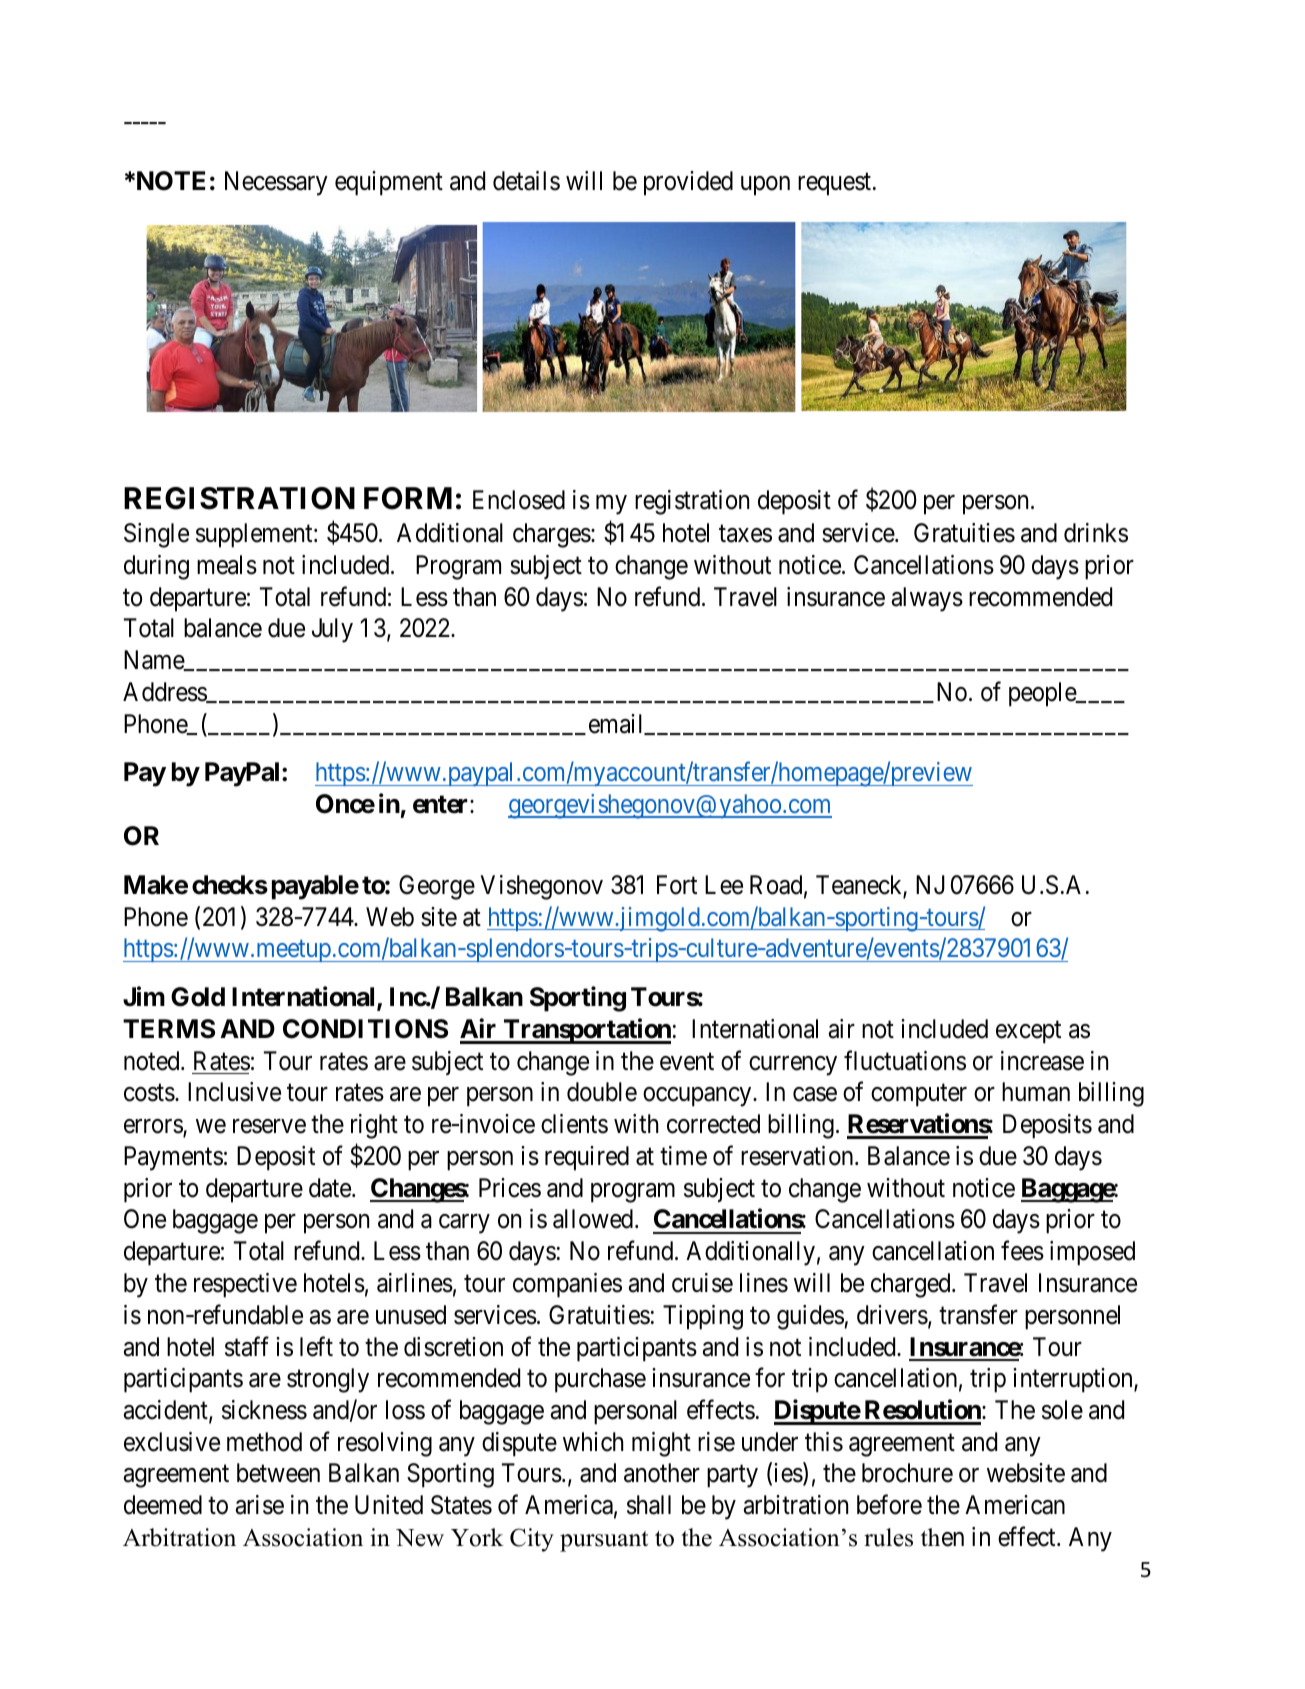 The height and width of the document is (1689, 1305). Describe the element at coordinates (276, 183) in the document. I see `Necessary` at that location.
